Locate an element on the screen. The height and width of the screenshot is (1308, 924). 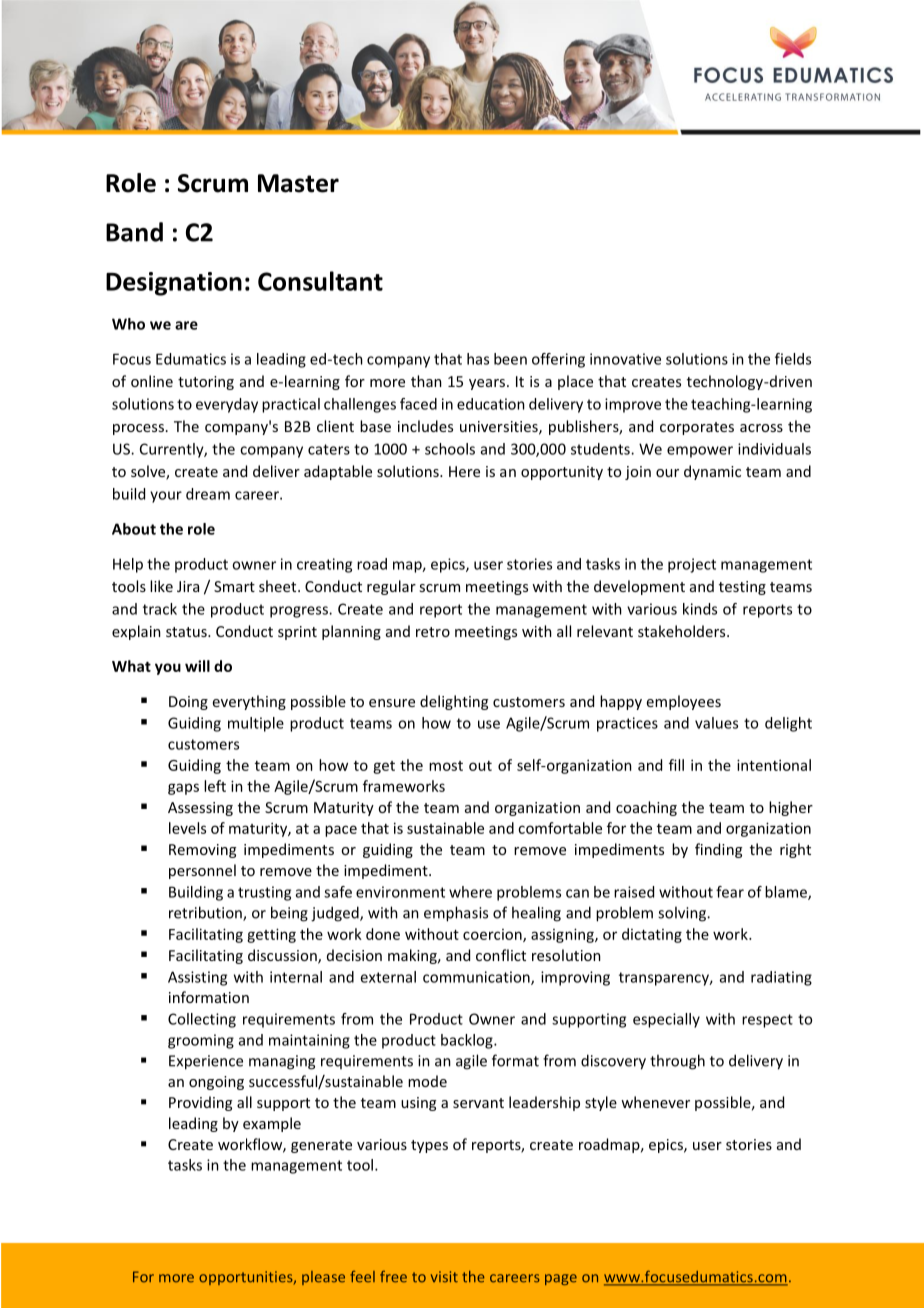
dream is located at coordinates (208, 494).
